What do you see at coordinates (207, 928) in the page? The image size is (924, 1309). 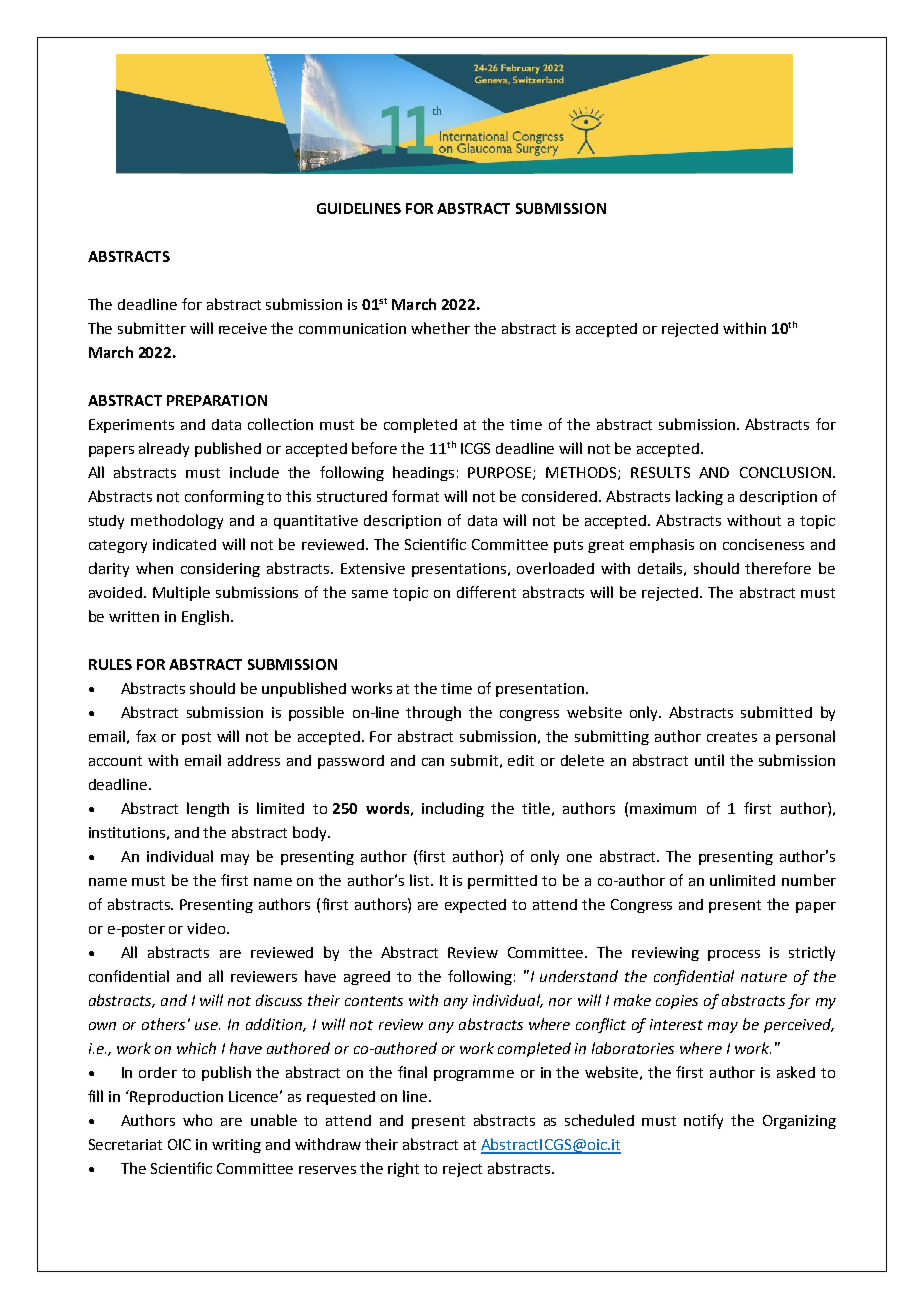 I see `video` at bounding box center [207, 928].
